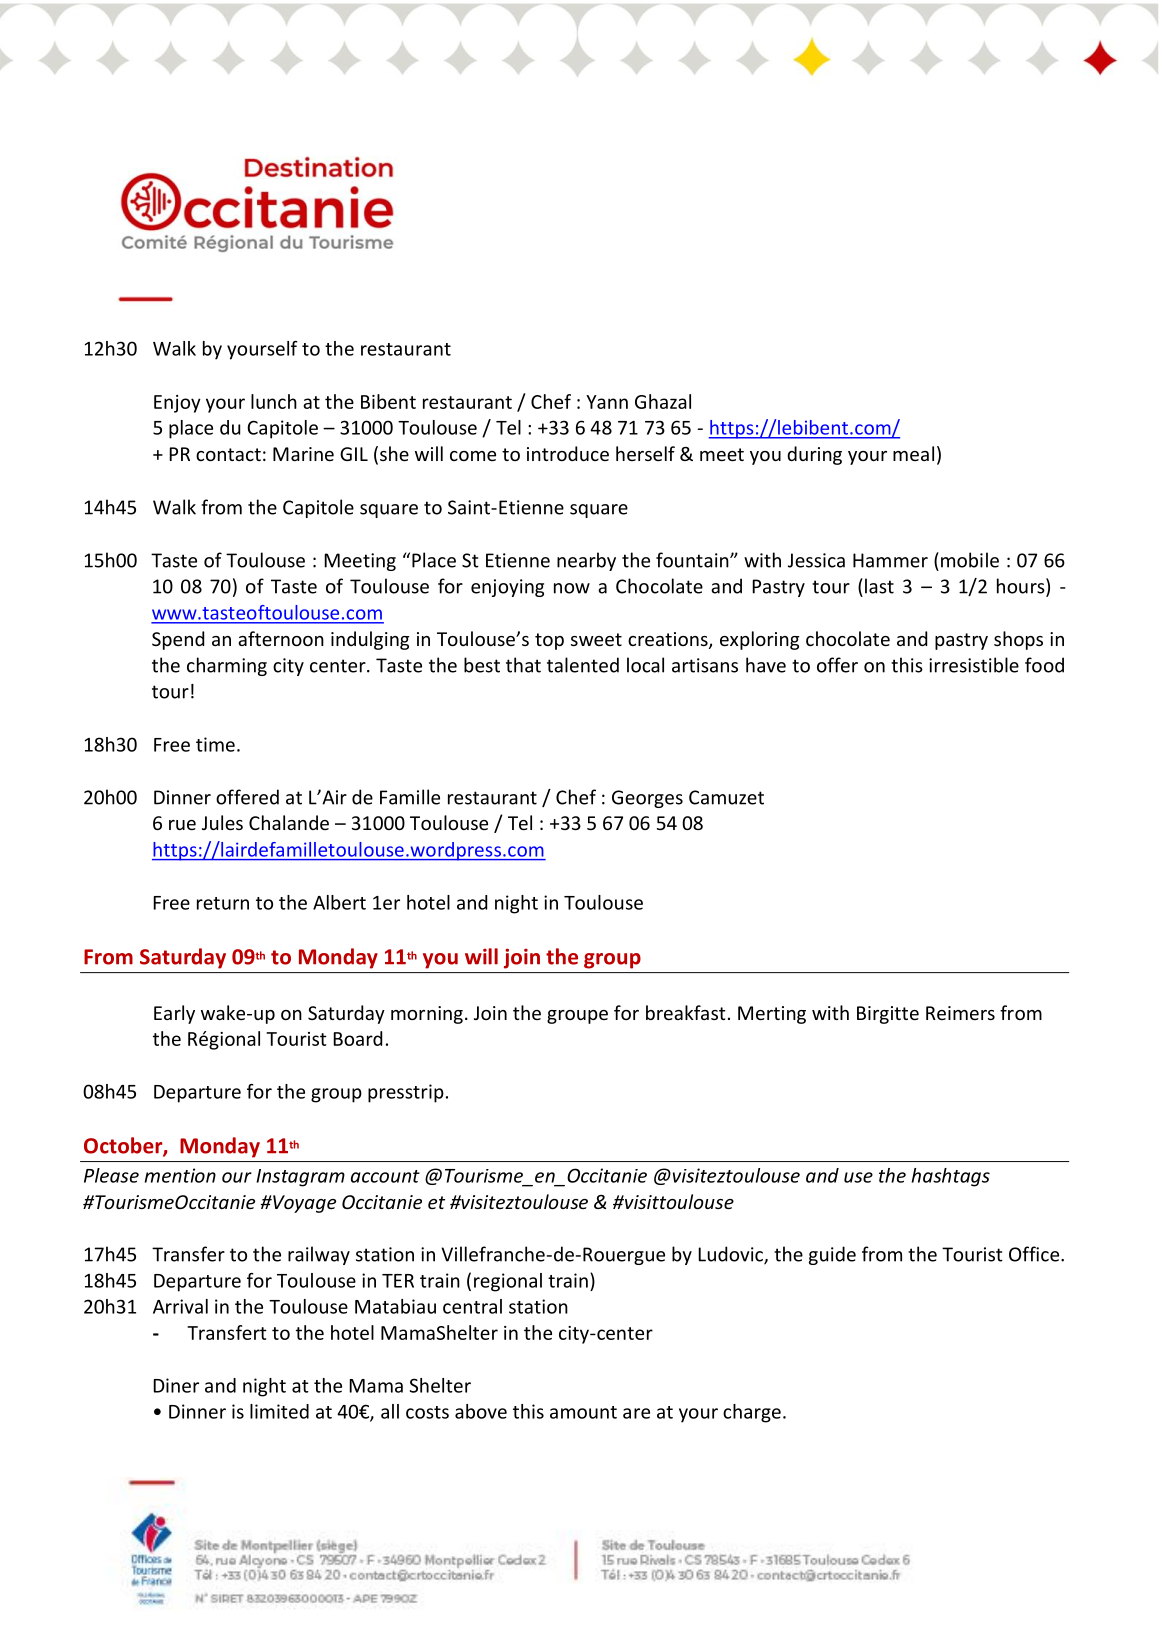 This image has height=1644, width=1162. I want to click on meal, so click(913, 453).
